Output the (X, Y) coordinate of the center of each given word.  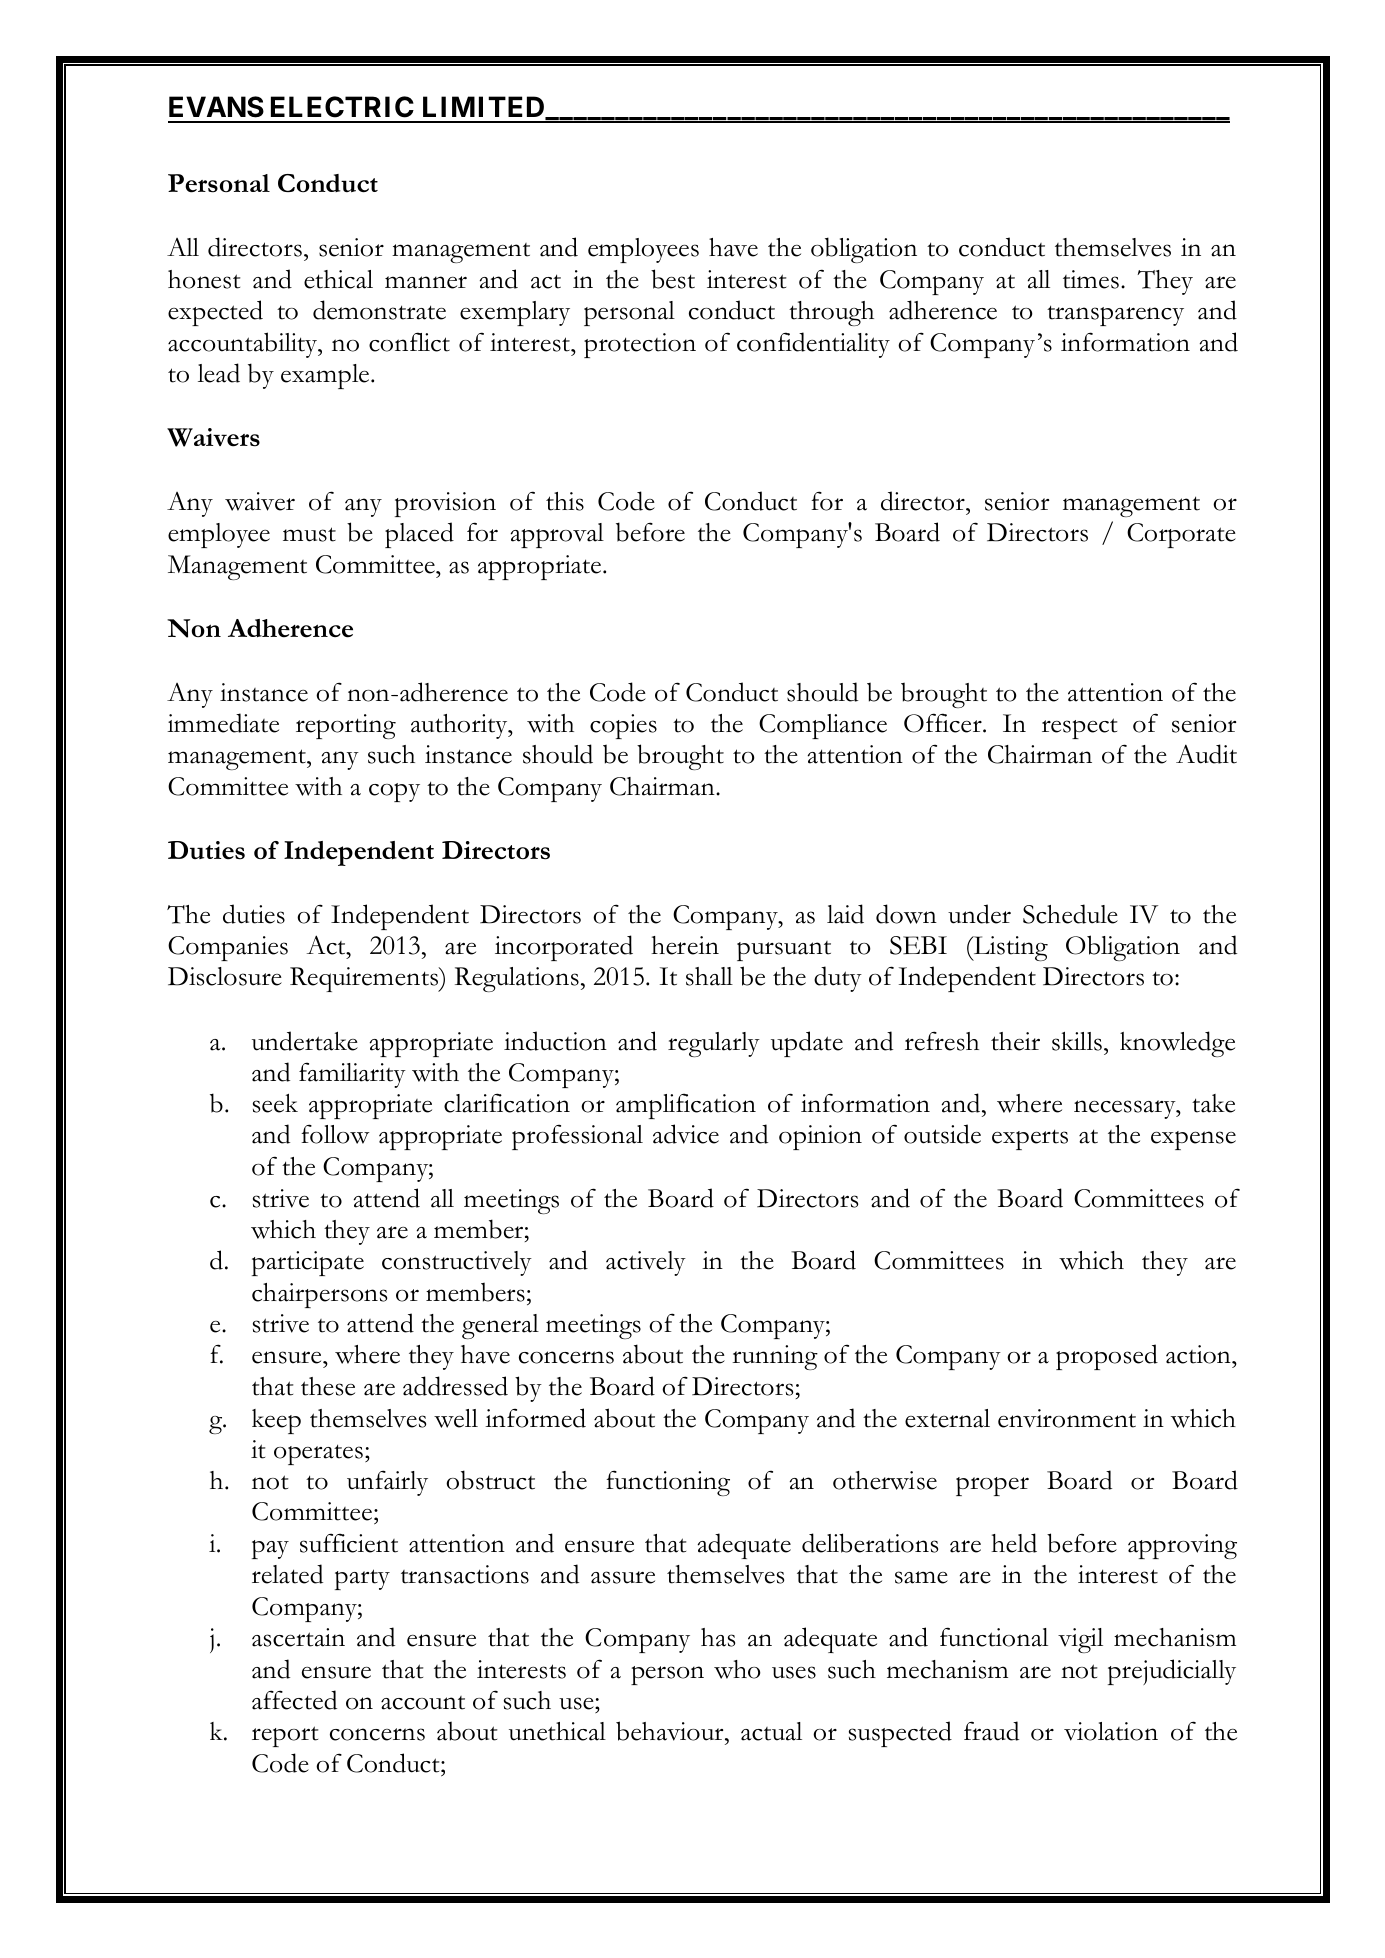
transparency (1115, 315)
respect (1079, 728)
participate (308, 1263)
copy (394, 792)
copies (623, 726)
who (737, 1669)
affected (294, 1700)
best (673, 279)
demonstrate (379, 310)
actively (646, 1263)
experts (1030, 1139)
